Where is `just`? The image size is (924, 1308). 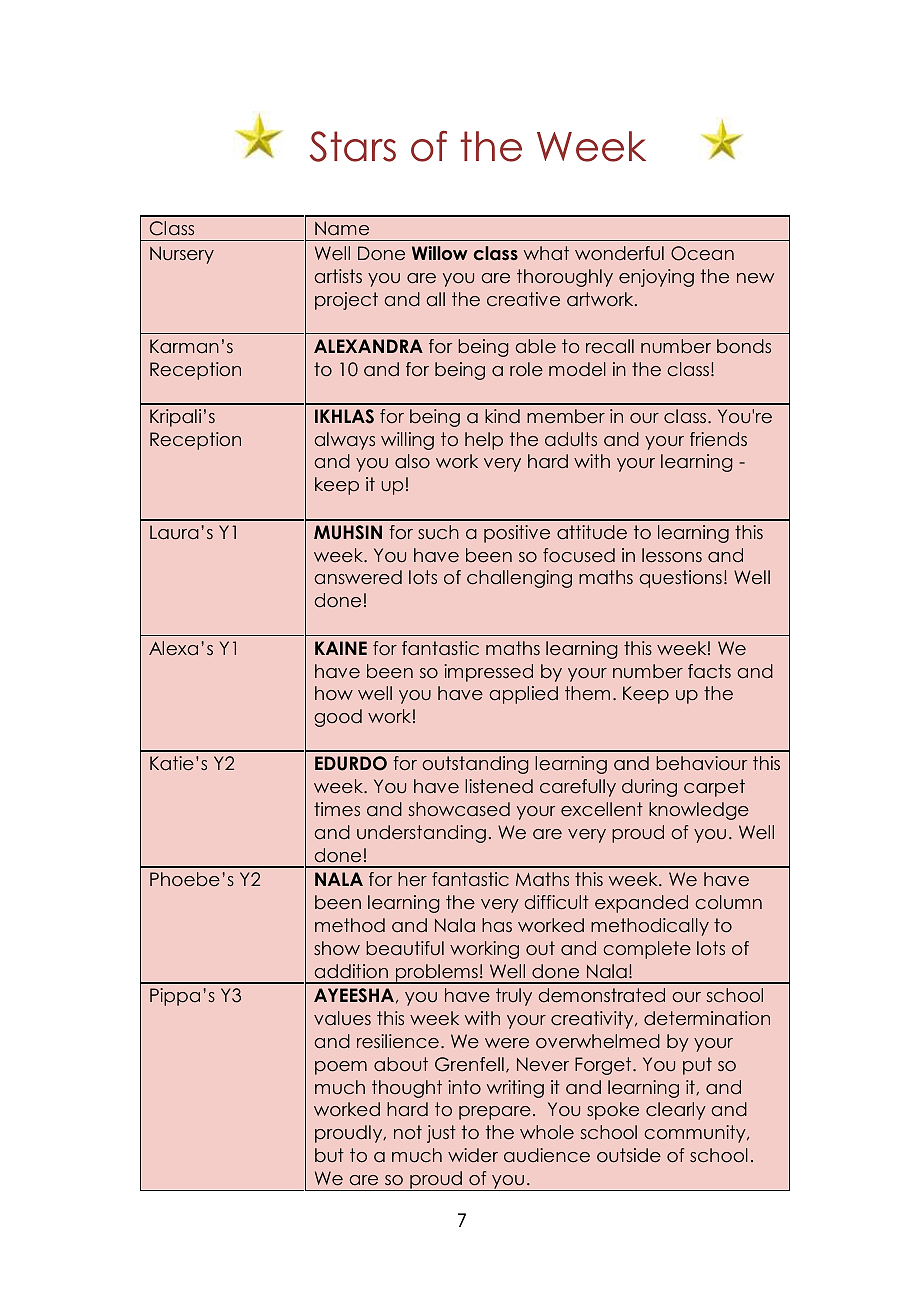 just is located at coordinates (441, 1134).
